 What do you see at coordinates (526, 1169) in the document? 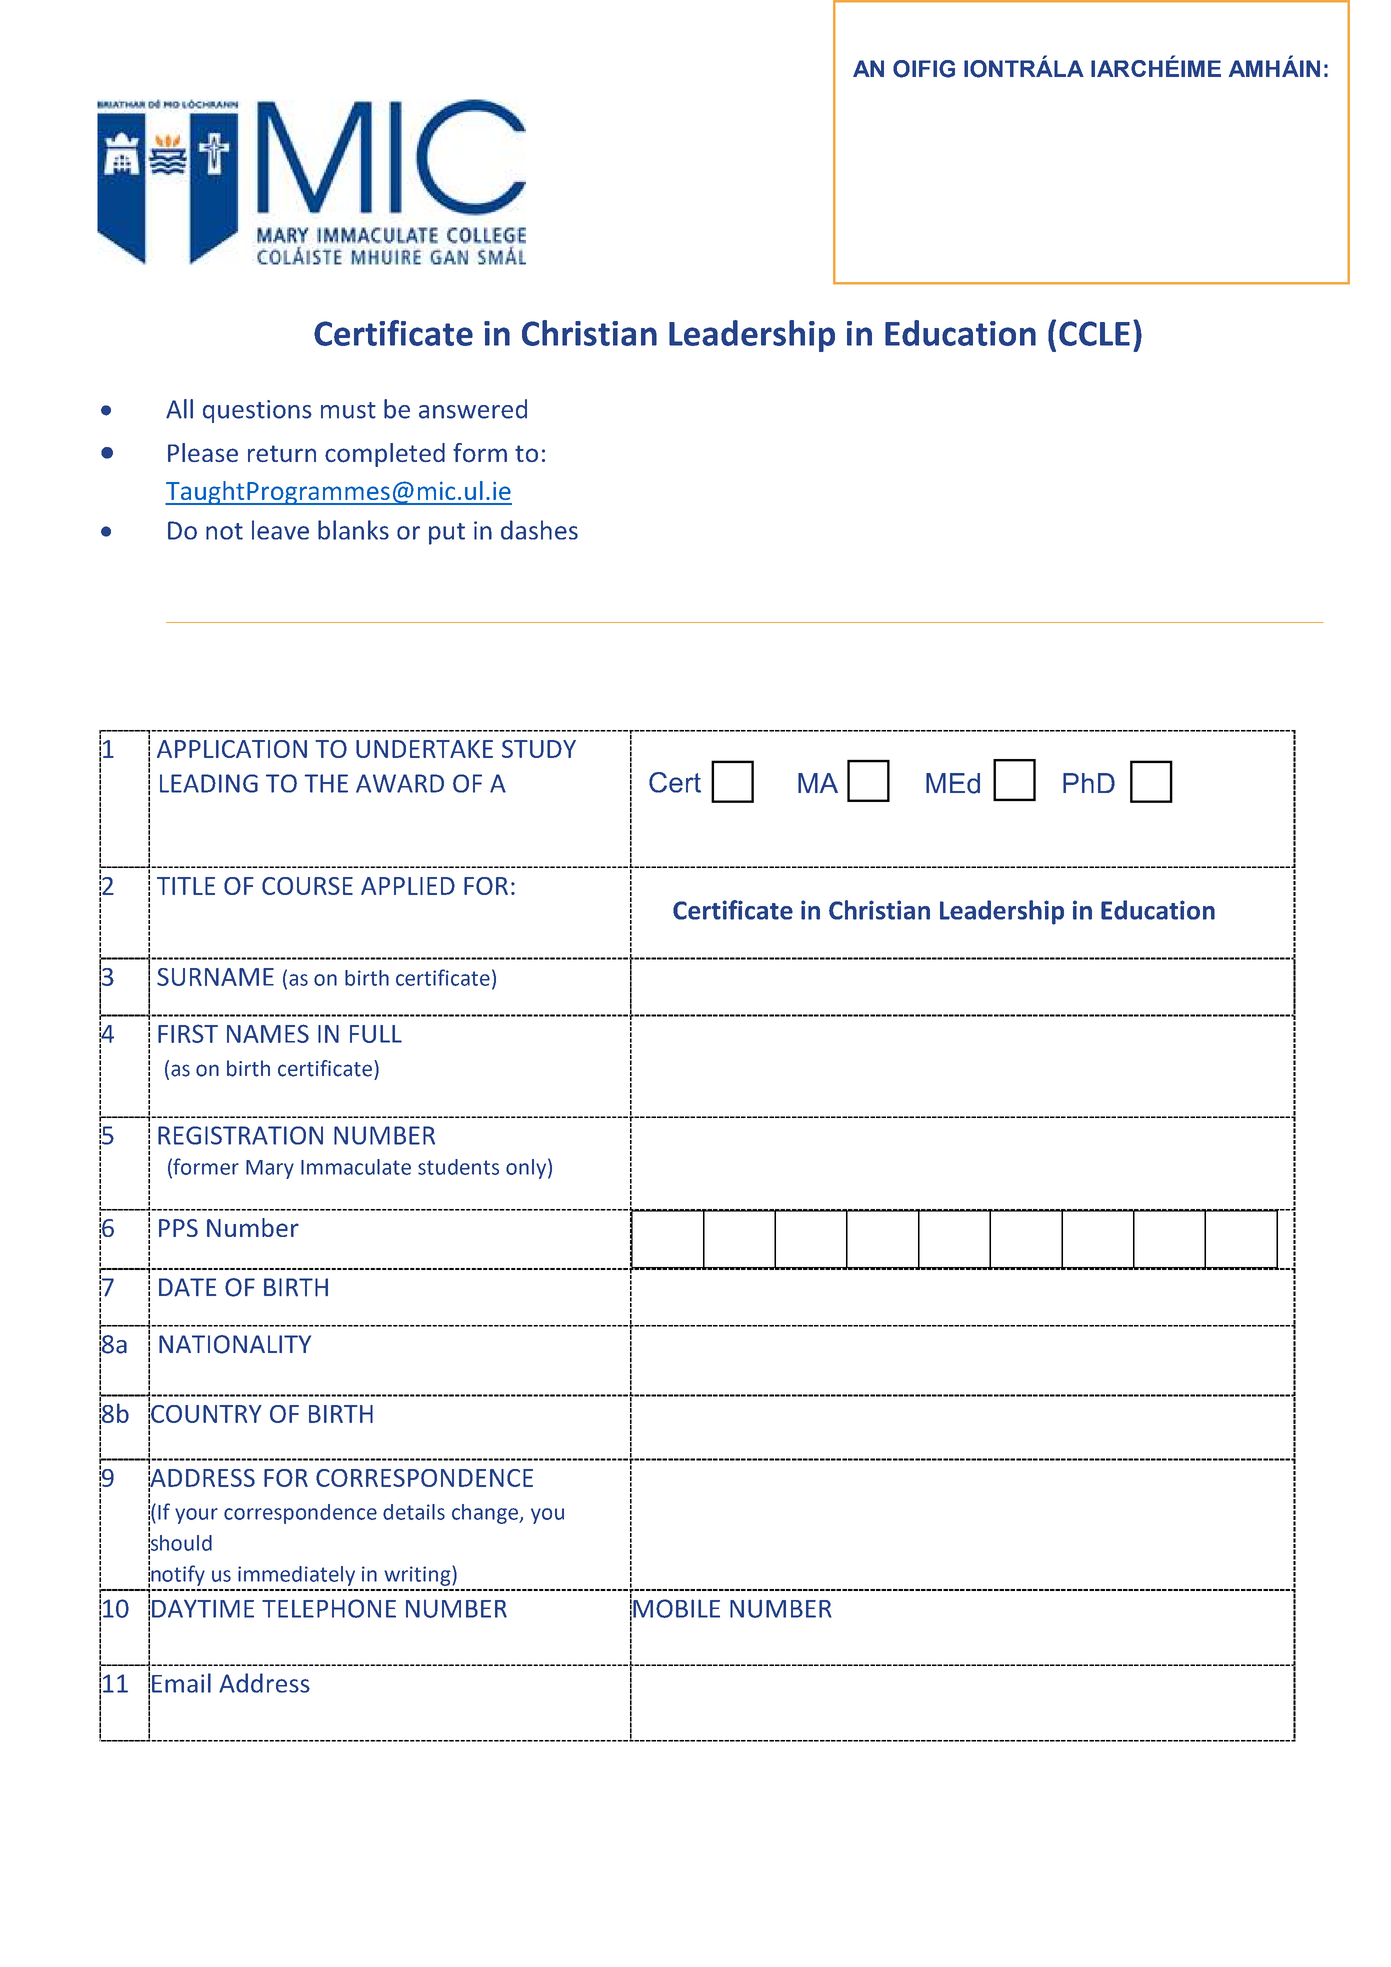
I see `only` at bounding box center [526, 1169].
